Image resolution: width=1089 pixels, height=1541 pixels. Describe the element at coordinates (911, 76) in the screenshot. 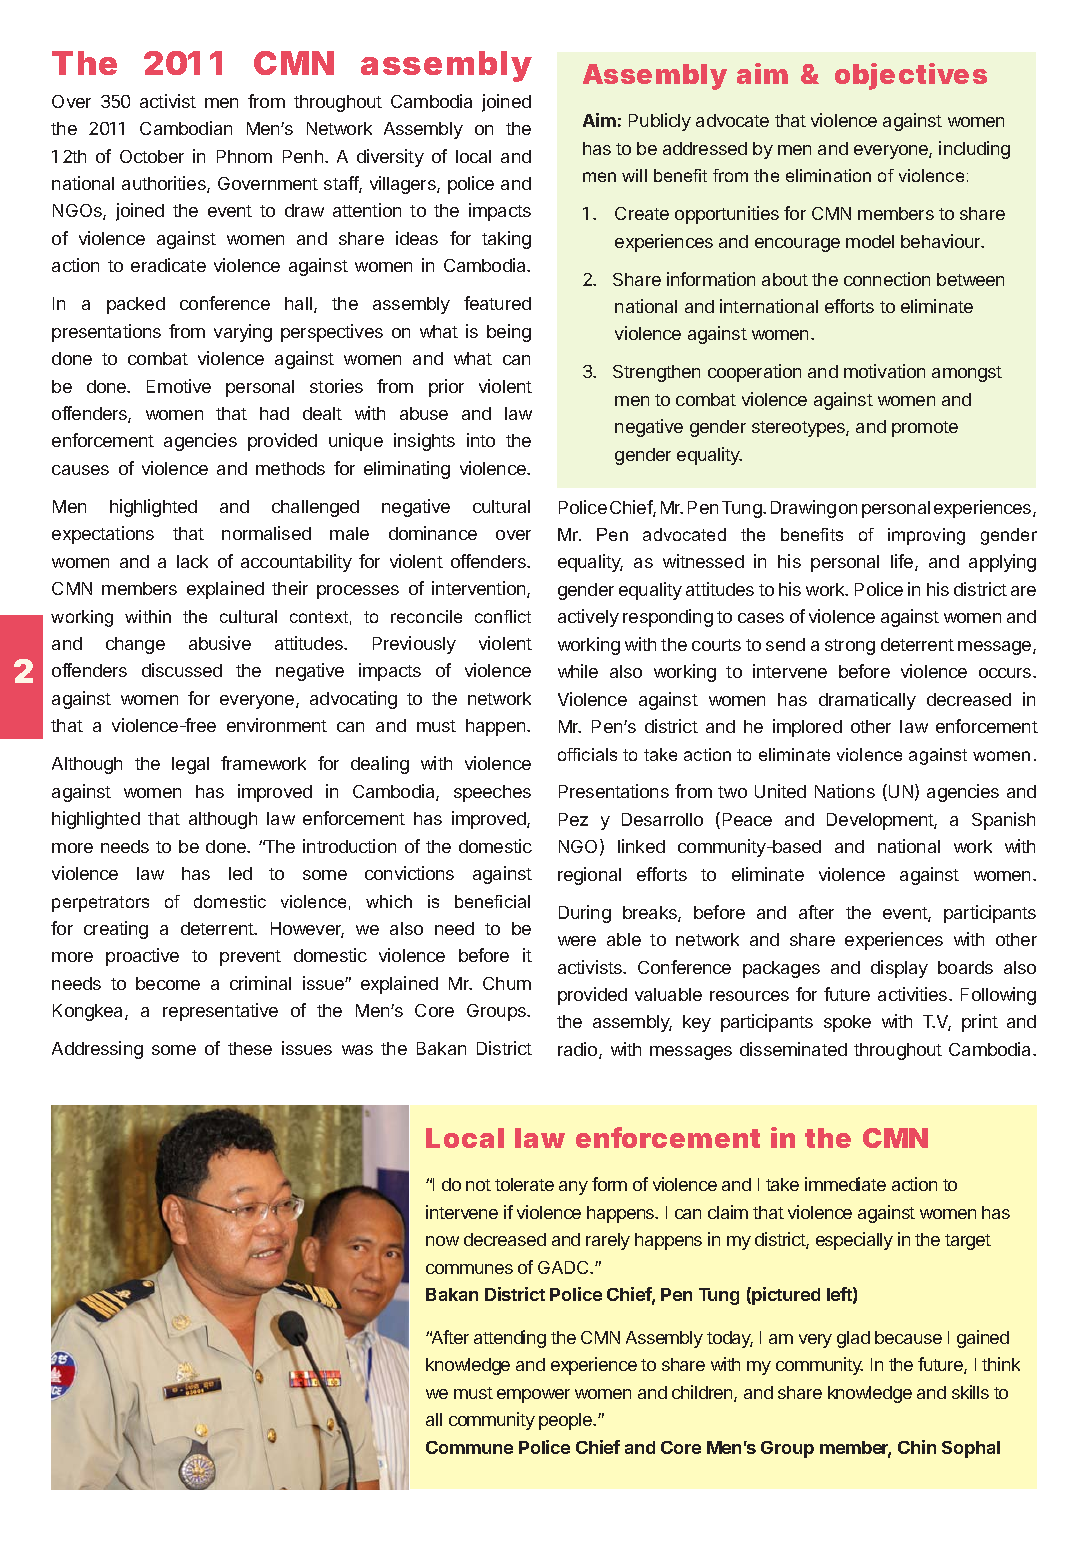

I see `objectives` at that location.
